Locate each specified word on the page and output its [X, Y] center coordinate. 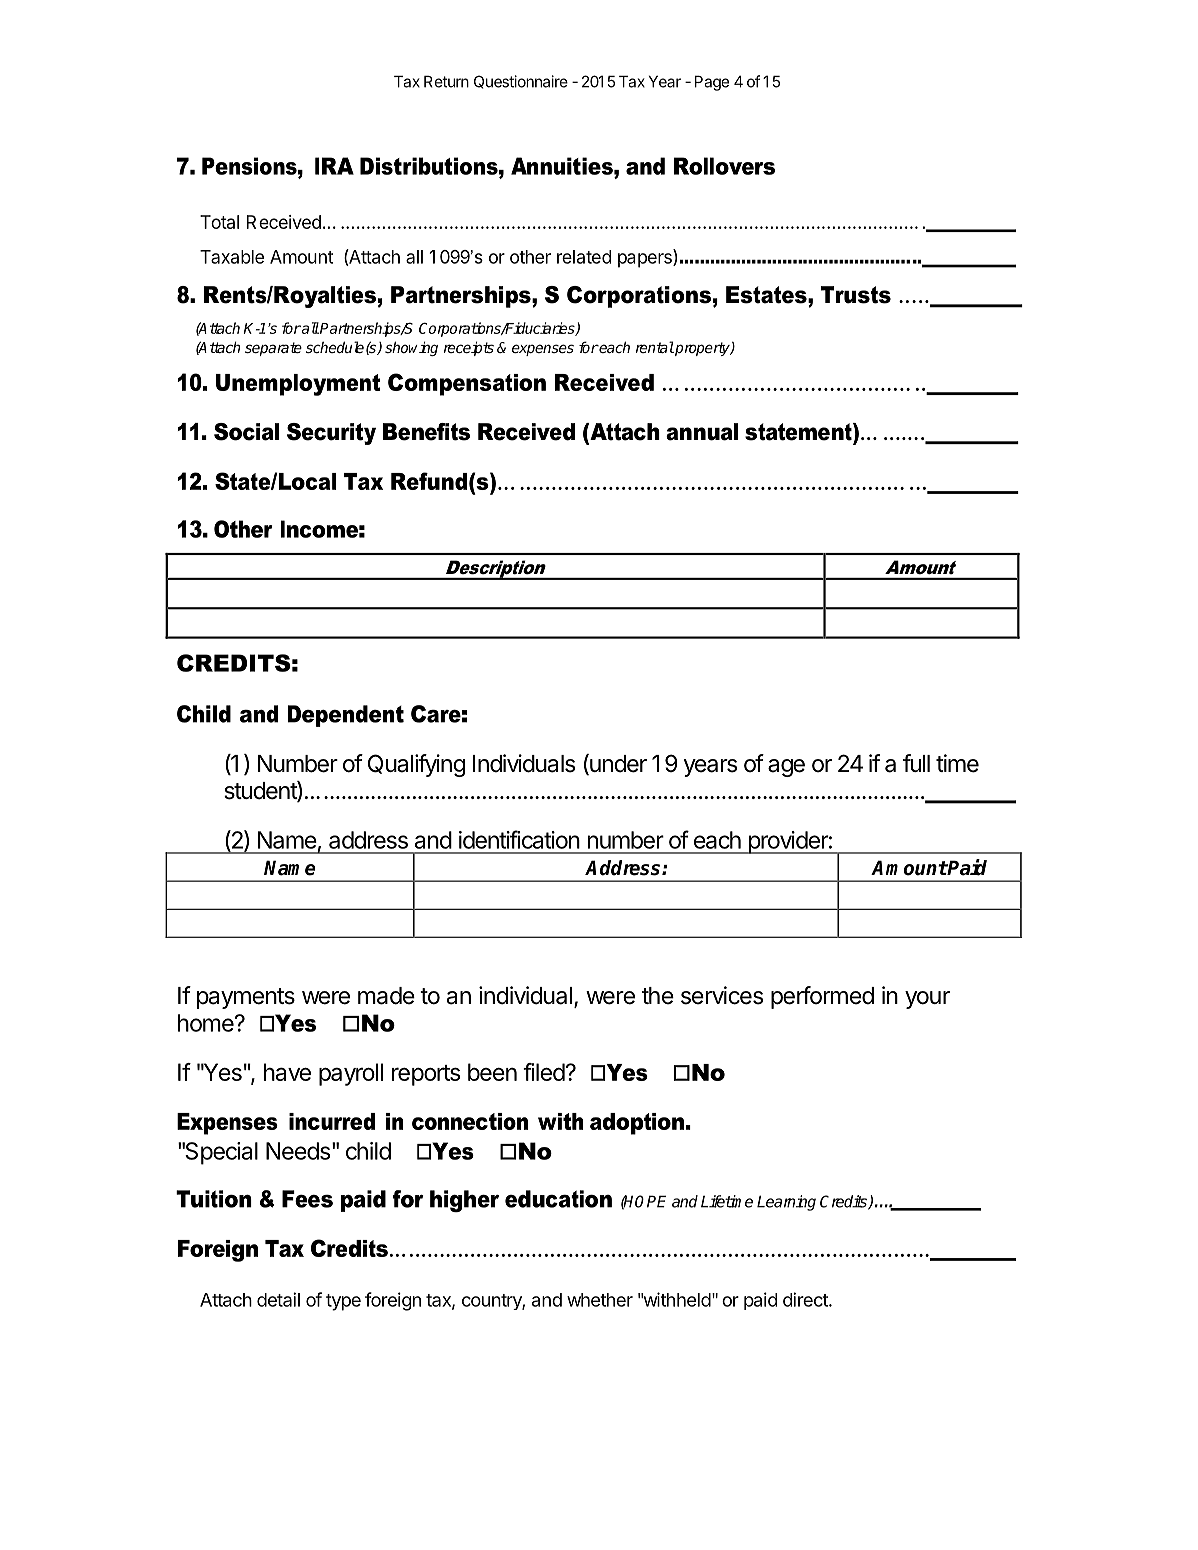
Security [331, 434]
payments [246, 998]
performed [822, 997]
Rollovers [724, 166]
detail [278, 1299]
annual [702, 432]
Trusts [856, 295]
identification [519, 839]
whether [600, 1300]
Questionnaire [521, 82]
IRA [334, 166]
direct [806, 1299]
